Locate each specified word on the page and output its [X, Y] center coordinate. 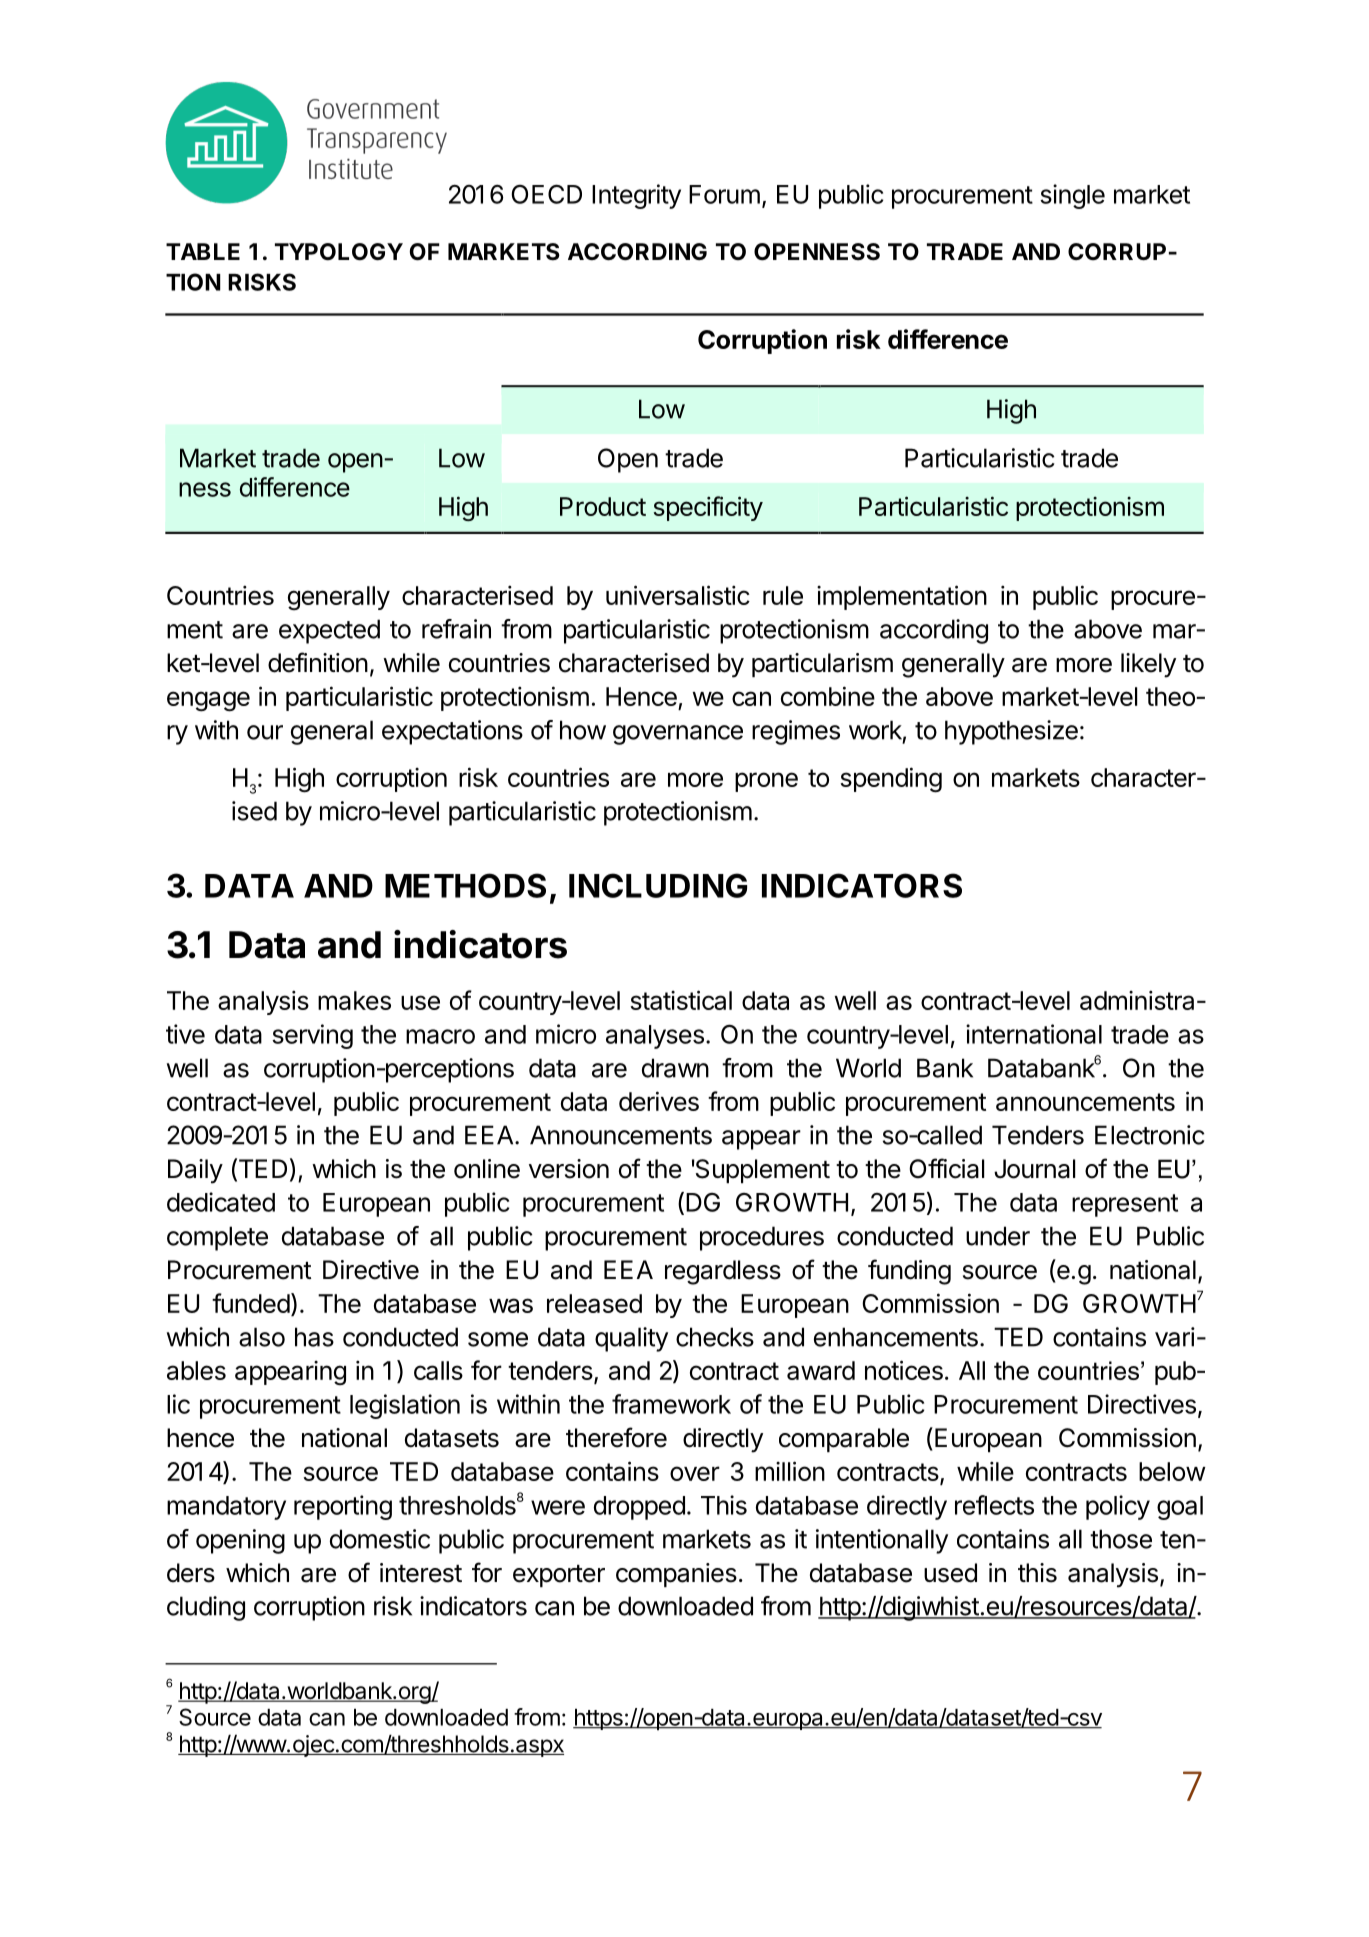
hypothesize [1011, 732]
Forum [724, 194]
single [1072, 196]
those [1121, 1539]
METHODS [465, 885]
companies [676, 1575]
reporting [343, 1507]
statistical [681, 1000]
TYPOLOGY [339, 251]
